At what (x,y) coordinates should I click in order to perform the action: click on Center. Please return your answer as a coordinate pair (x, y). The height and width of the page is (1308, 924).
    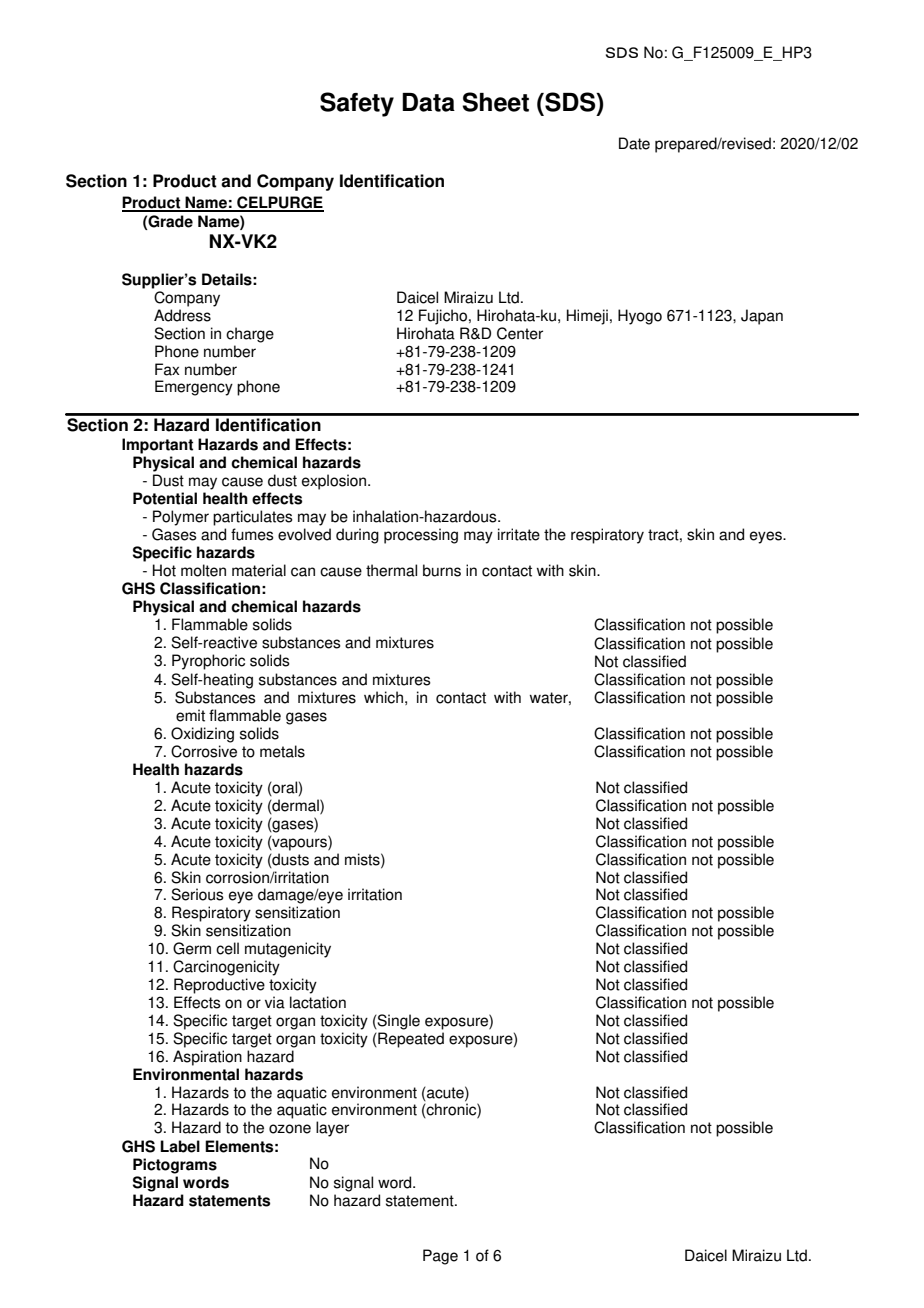
    Looking at the image, I should click on (520, 333).
